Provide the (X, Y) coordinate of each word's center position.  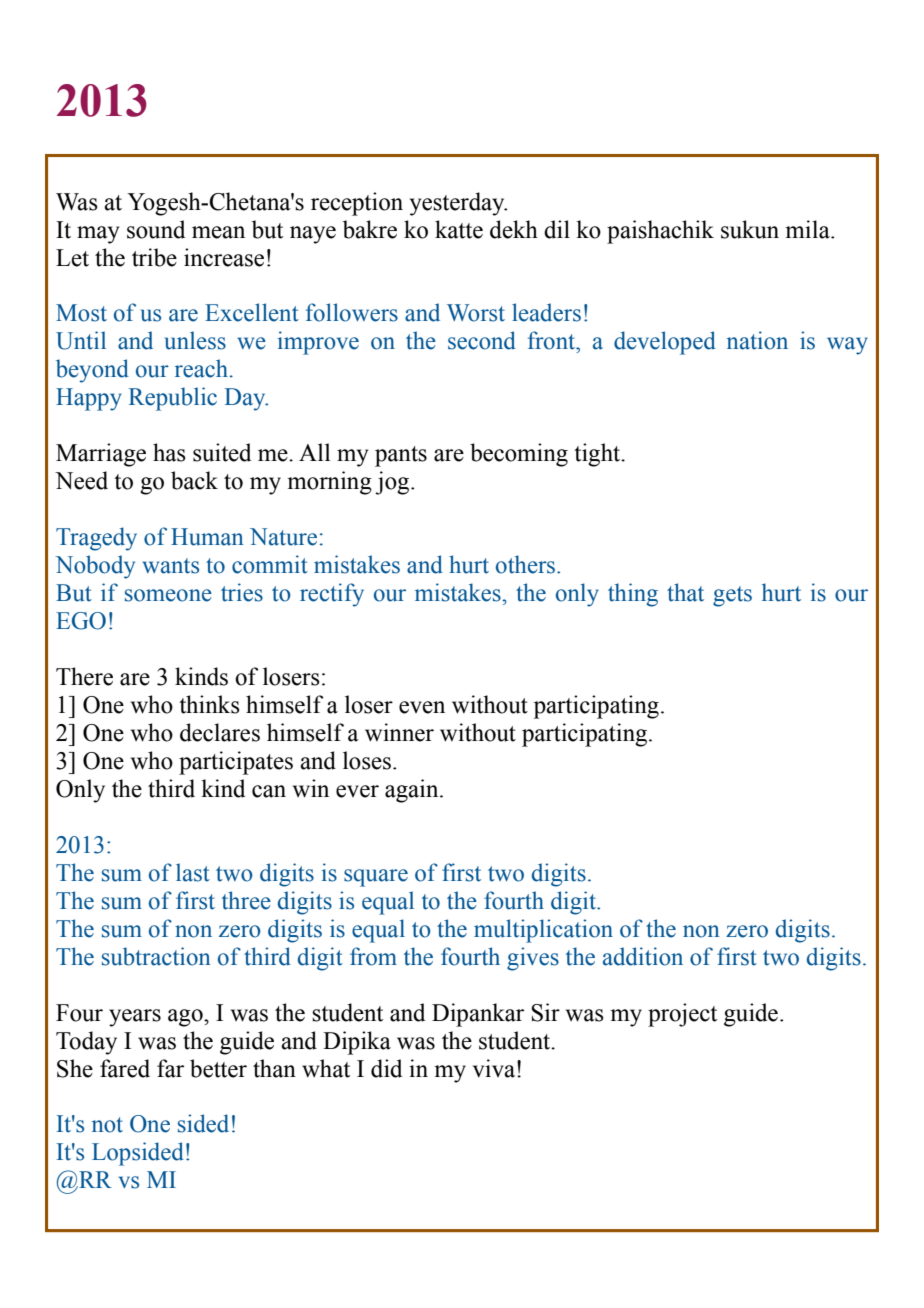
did (386, 1068)
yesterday (458, 204)
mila (808, 229)
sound (156, 229)
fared (125, 1068)
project (682, 1015)
